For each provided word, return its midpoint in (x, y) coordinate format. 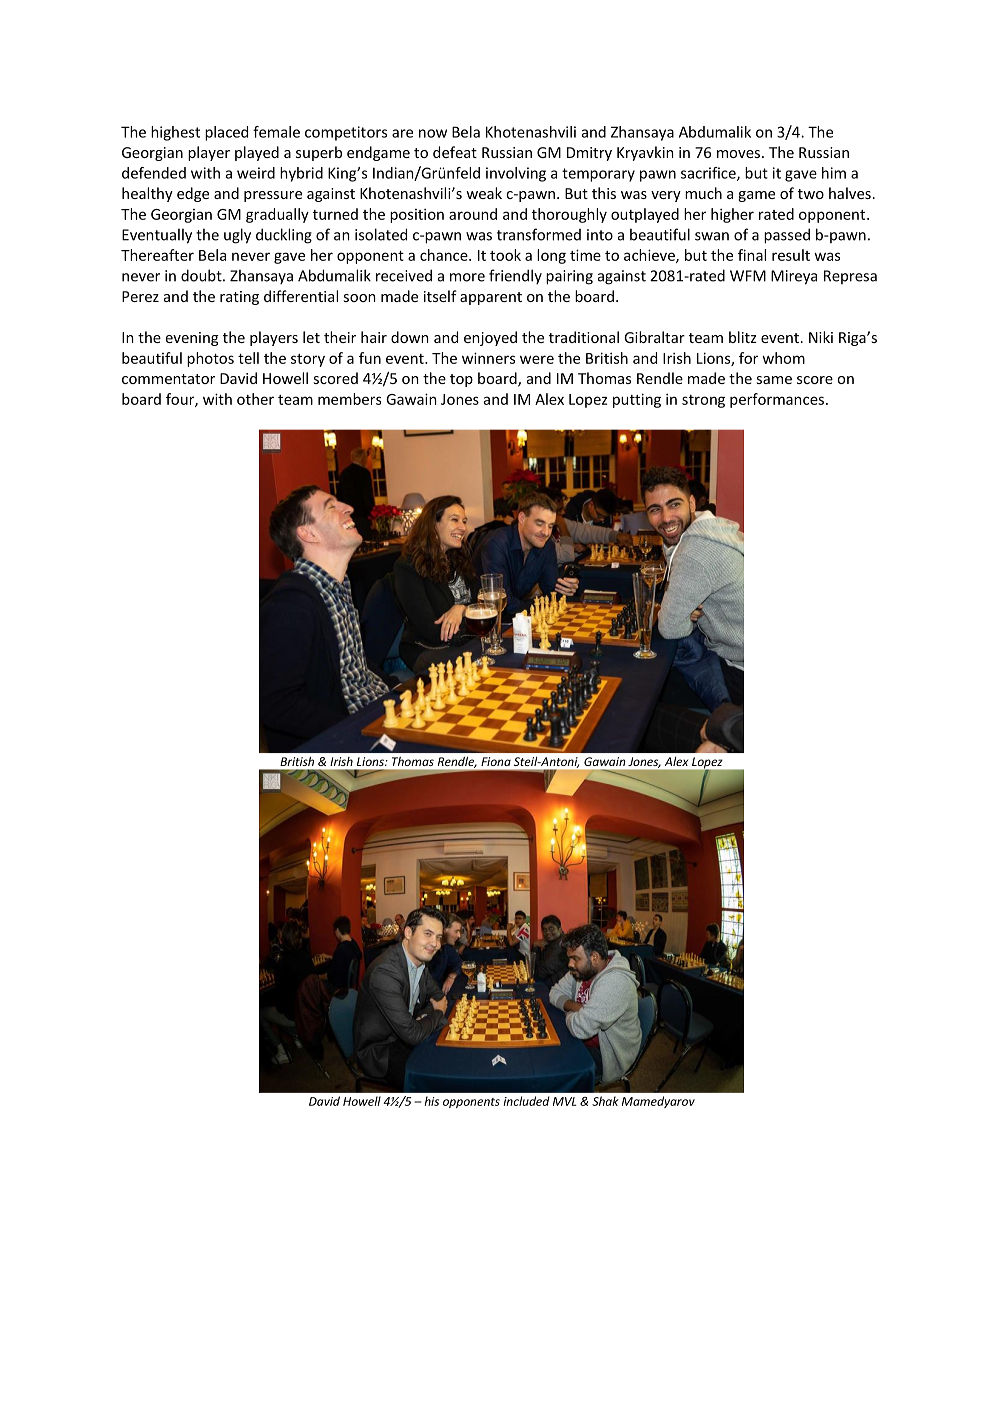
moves (738, 154)
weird (256, 173)
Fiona (496, 761)
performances (777, 400)
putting (637, 400)
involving (516, 174)
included (526, 1101)
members (349, 399)
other (255, 399)
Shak (605, 1101)
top (461, 380)
